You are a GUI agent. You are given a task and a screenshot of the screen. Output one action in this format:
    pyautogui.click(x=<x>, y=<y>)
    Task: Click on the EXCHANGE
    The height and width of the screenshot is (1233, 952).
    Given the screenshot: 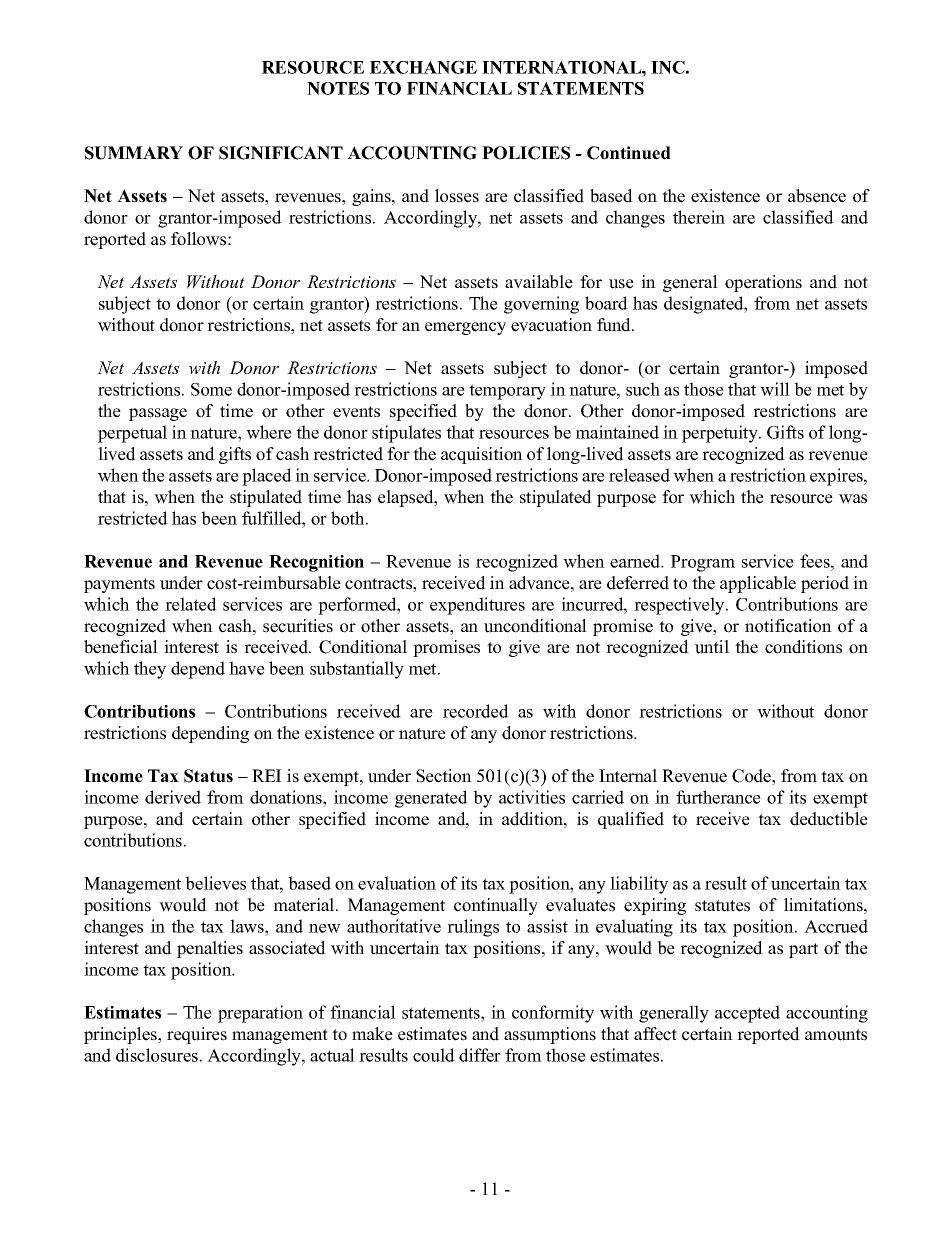 What is the action you would take?
    pyautogui.click(x=423, y=67)
